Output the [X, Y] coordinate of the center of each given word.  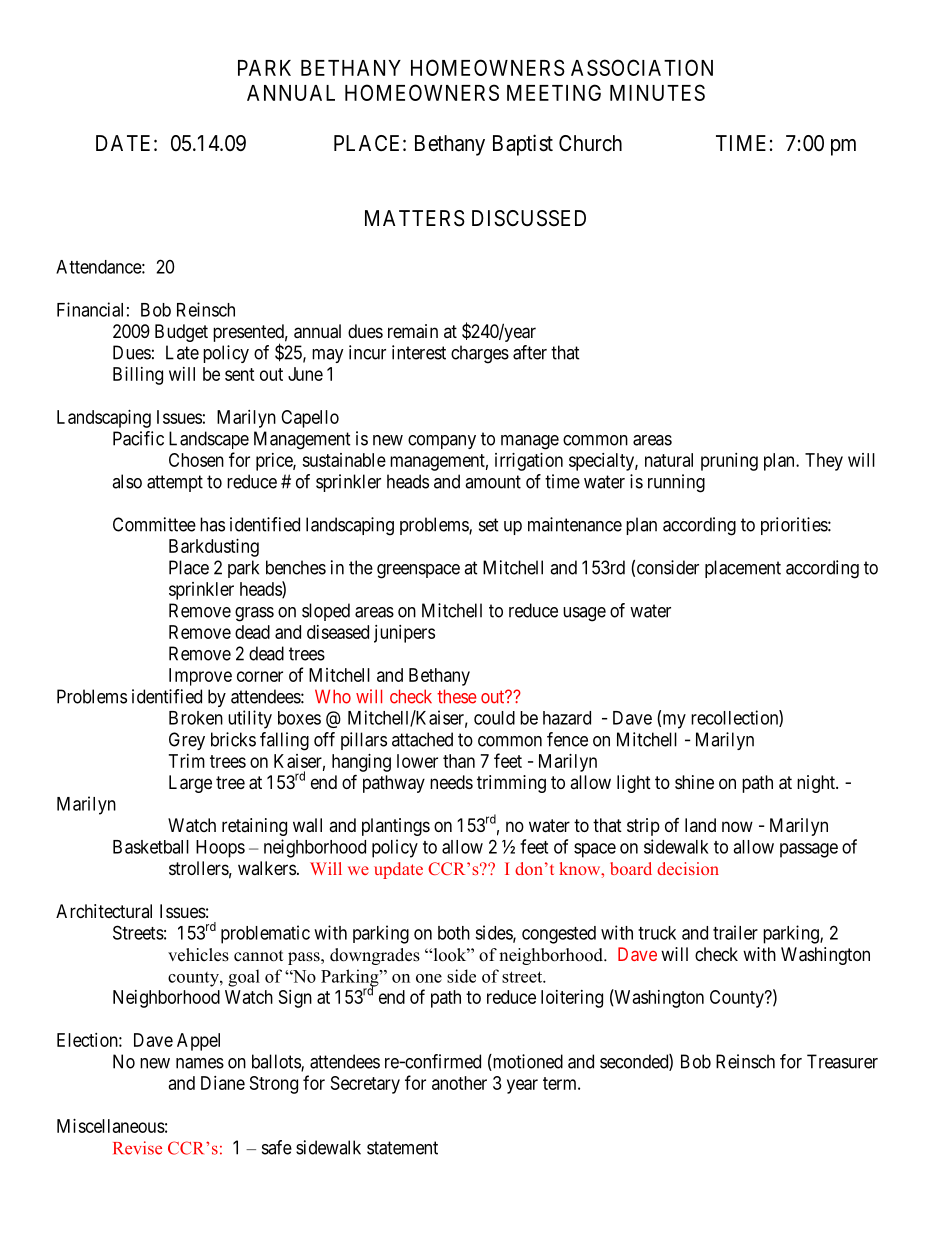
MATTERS [415, 218]
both [454, 933]
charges [480, 354]
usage [584, 614]
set [489, 525]
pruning [729, 462]
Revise [137, 1148]
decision [688, 868]
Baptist [523, 145]
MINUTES [657, 92]
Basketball [151, 847]
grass [254, 614]
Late [182, 352]
